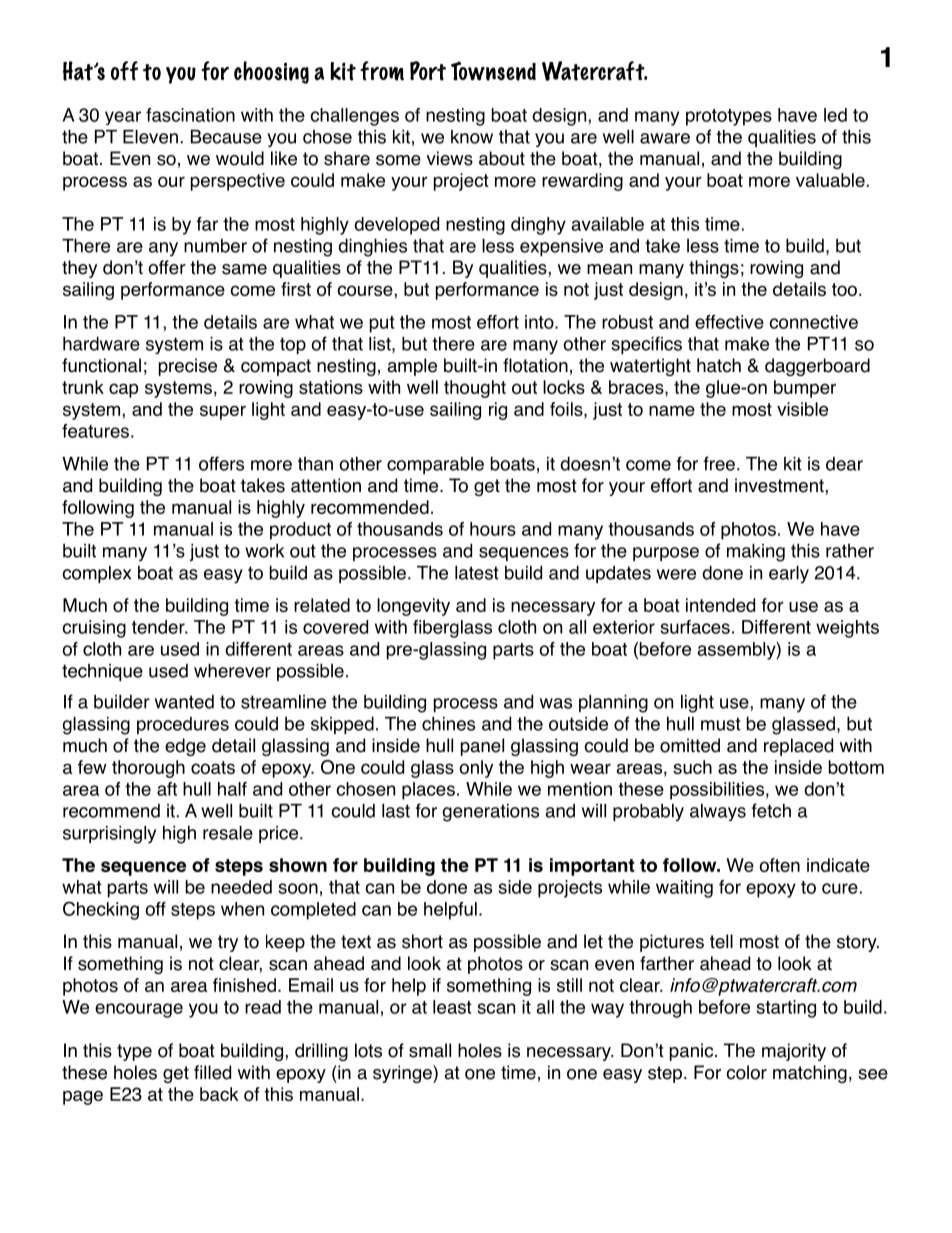 Image resolution: width=952 pixels, height=1233 pixels. Describe the element at coordinates (665, 138) in the screenshot. I see `aware` at that location.
